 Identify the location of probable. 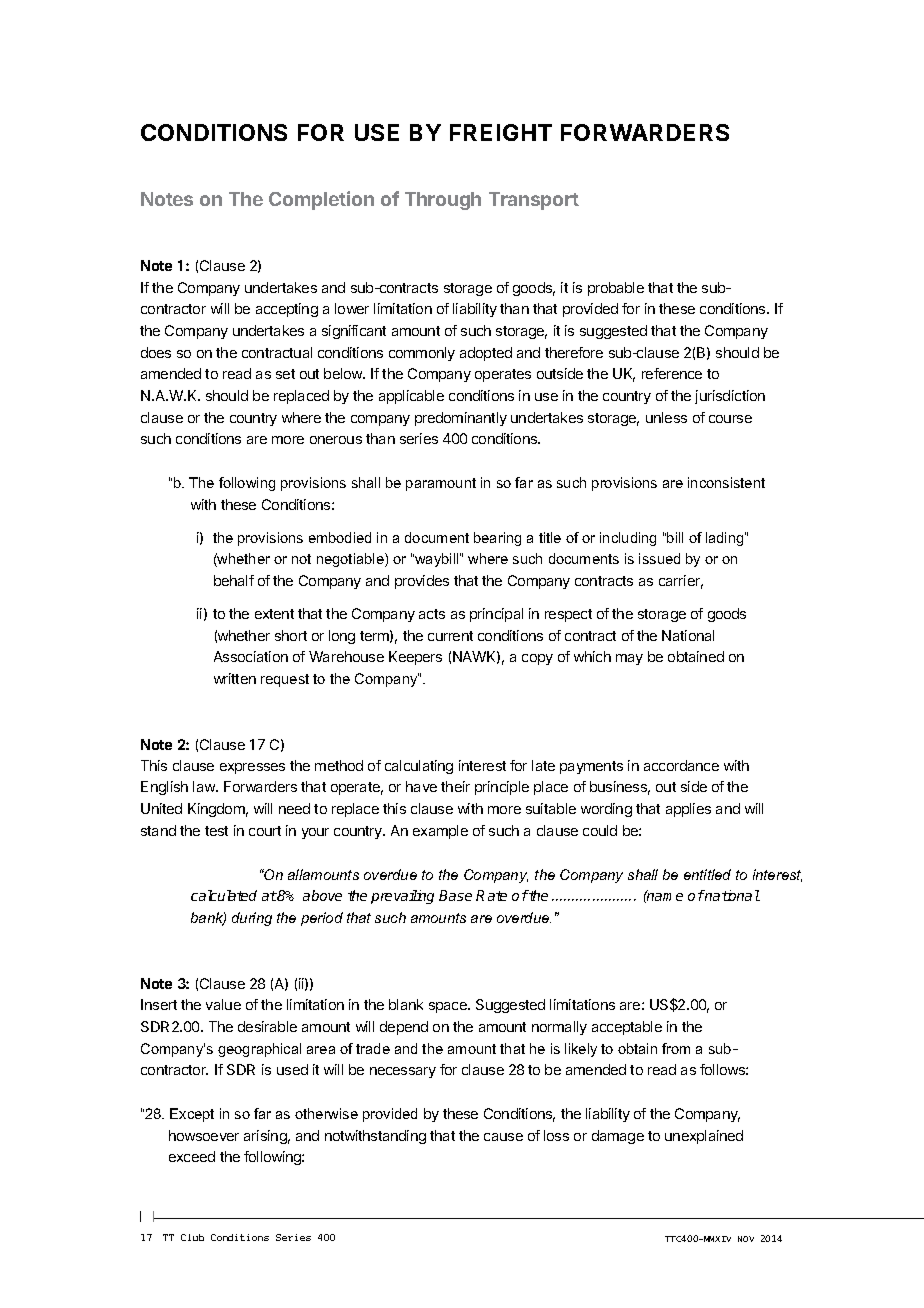
(616, 289).
